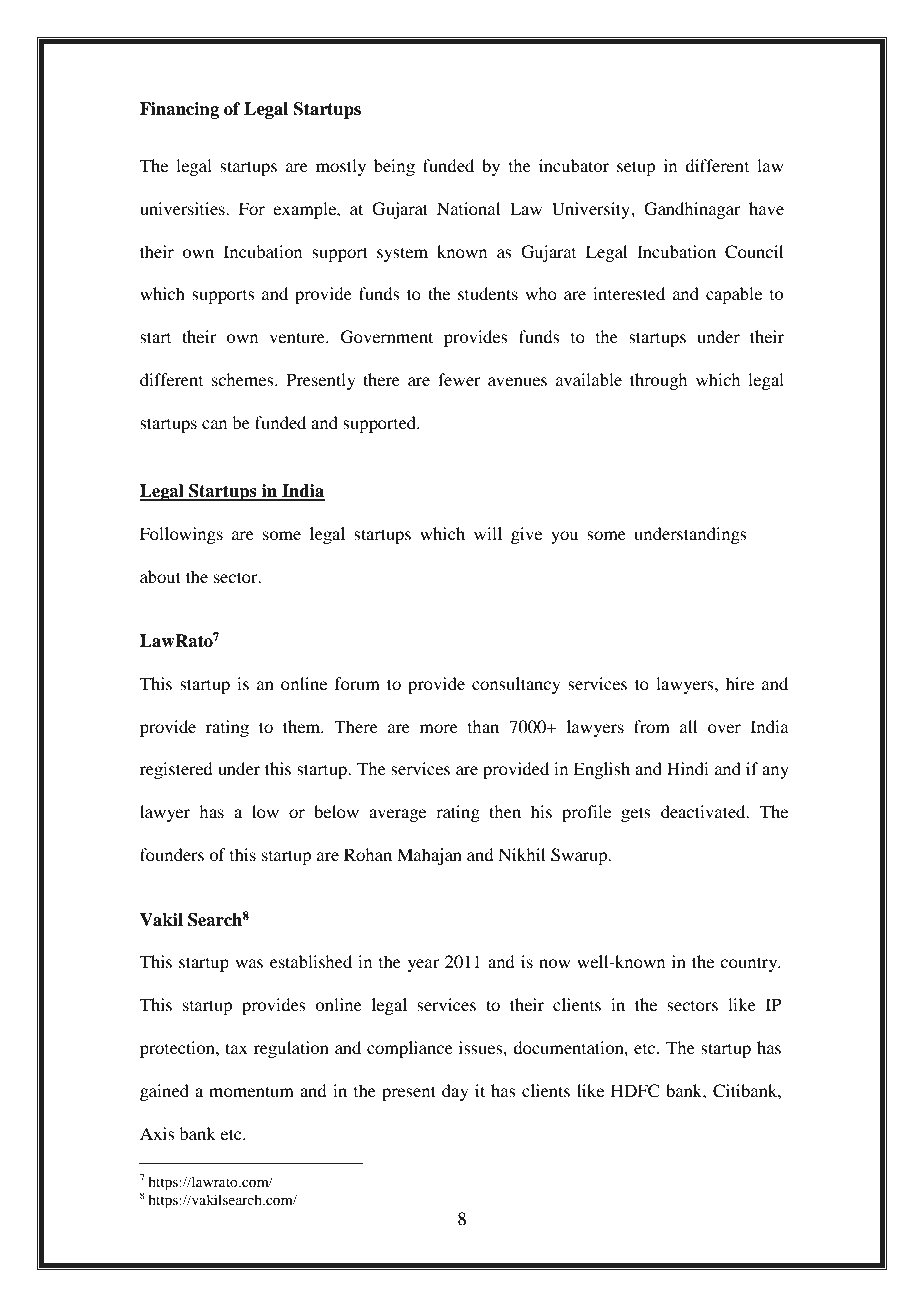 This document has height=1307, width=924. Describe the element at coordinates (516, 685) in the document. I see `consultancy` at that location.
